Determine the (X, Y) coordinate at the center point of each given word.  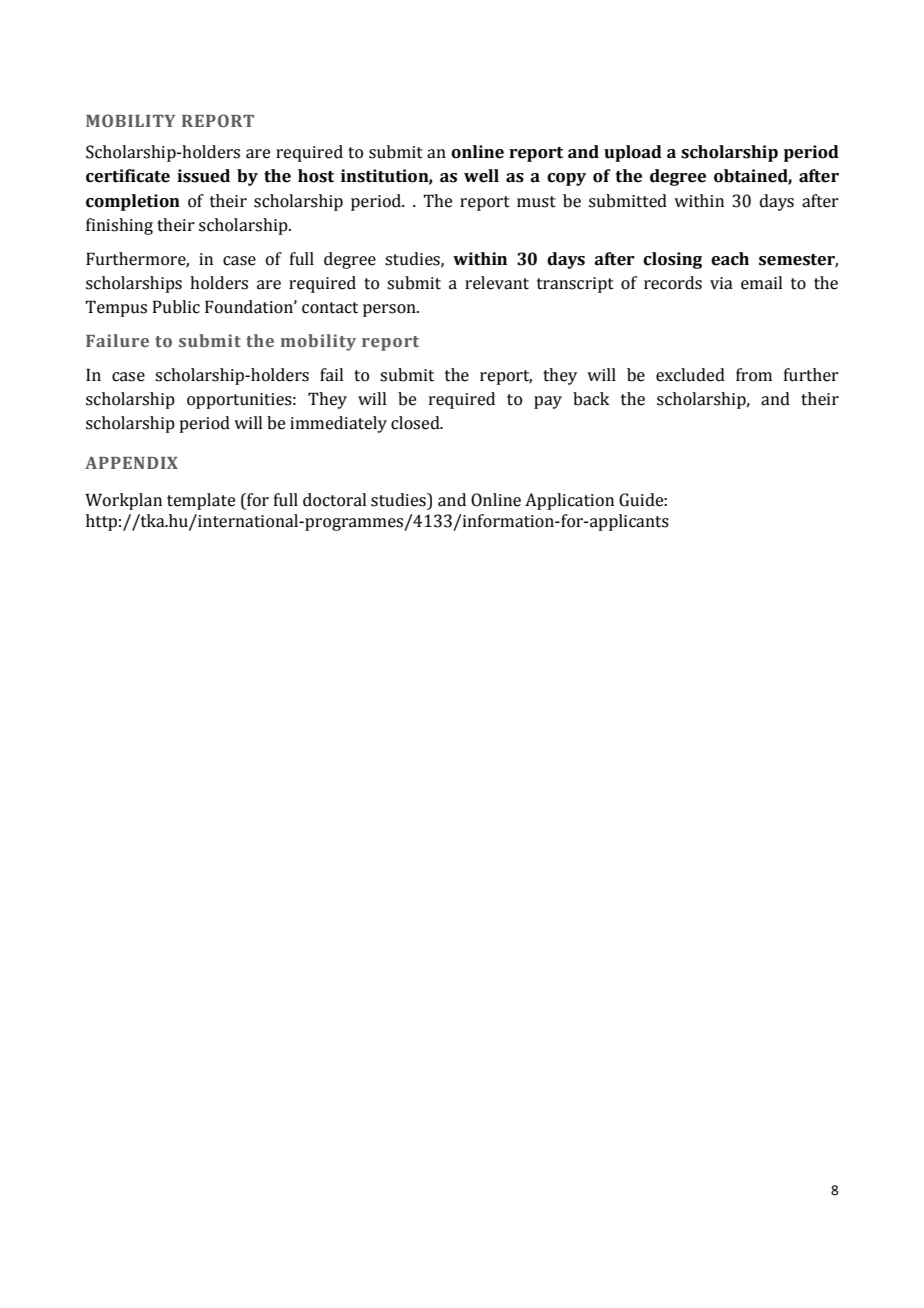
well (481, 176)
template (201, 501)
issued (203, 176)
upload (633, 153)
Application (569, 501)
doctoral (334, 500)
